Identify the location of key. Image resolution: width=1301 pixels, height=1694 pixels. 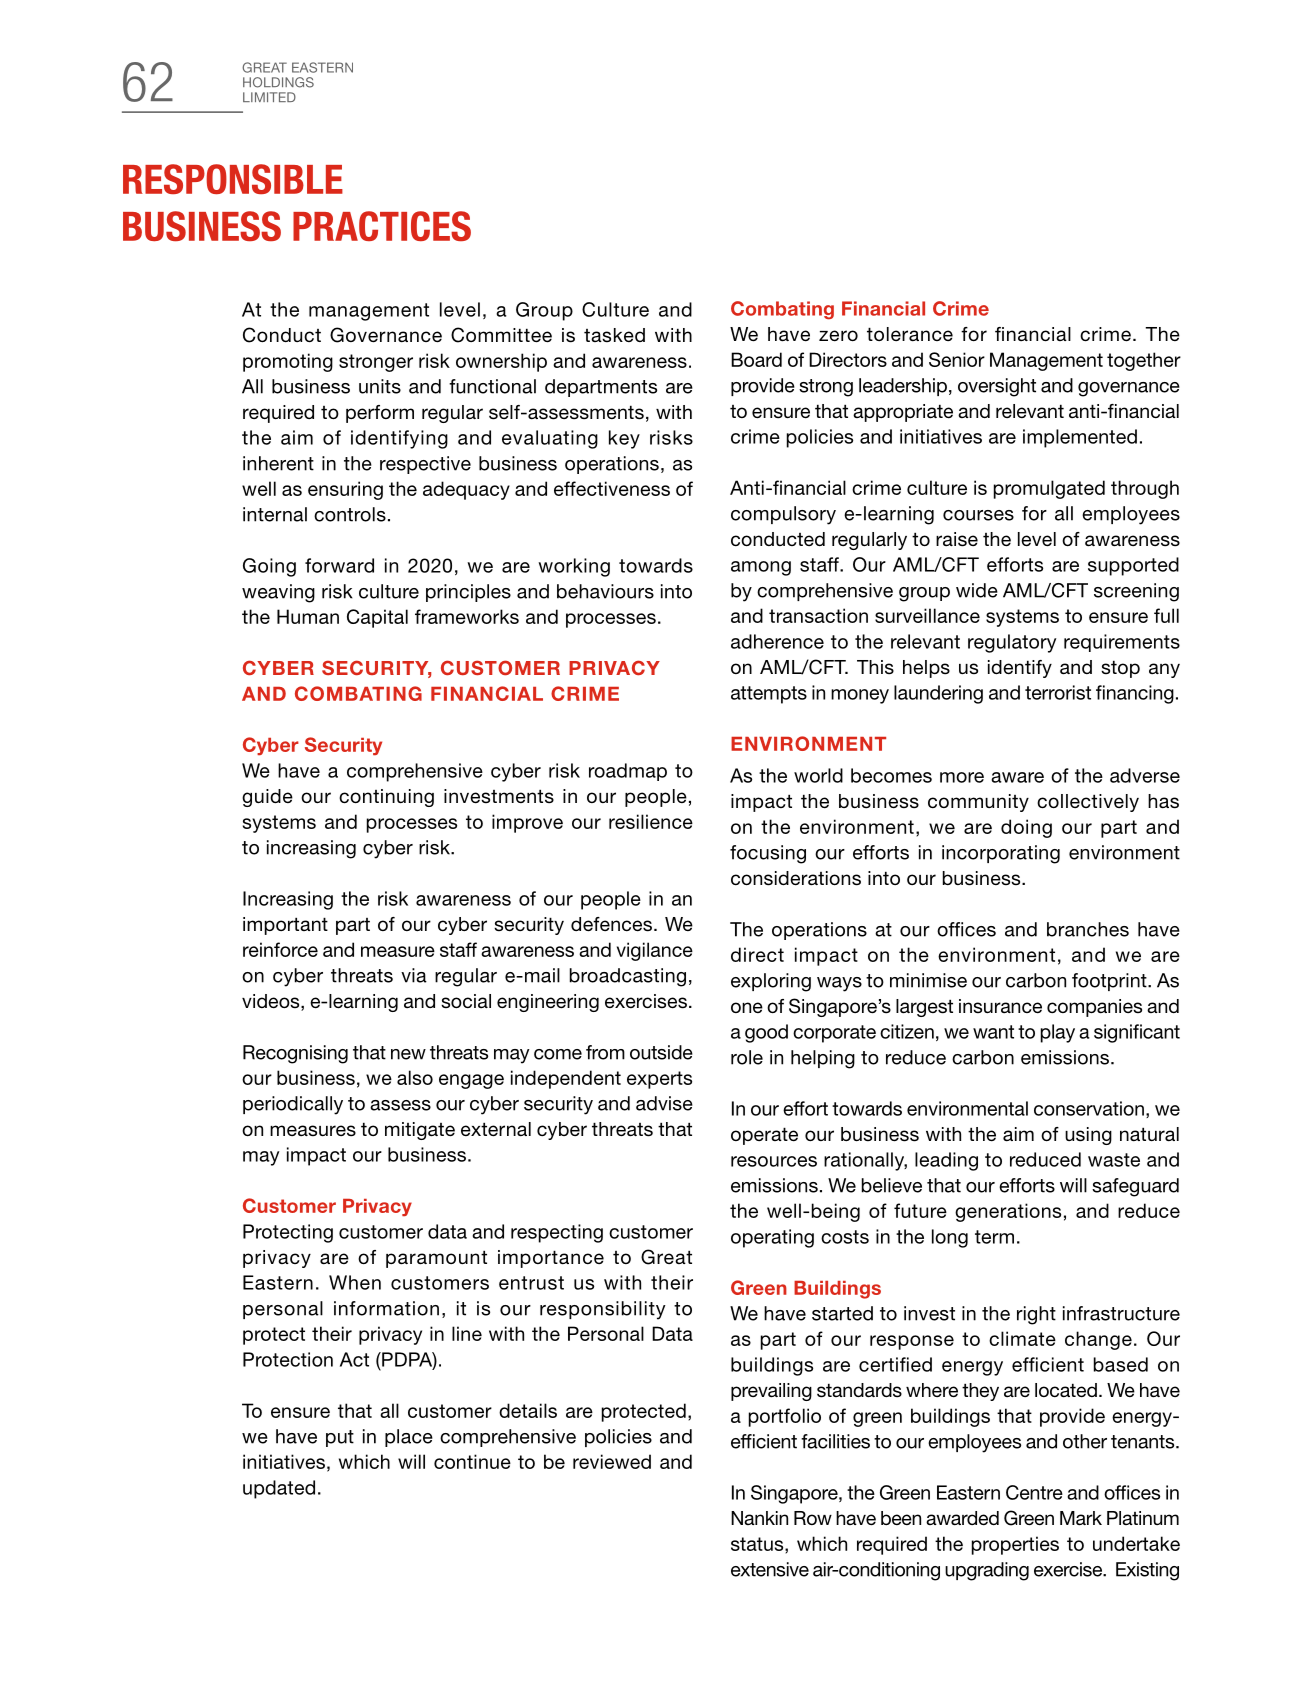
(624, 439).
